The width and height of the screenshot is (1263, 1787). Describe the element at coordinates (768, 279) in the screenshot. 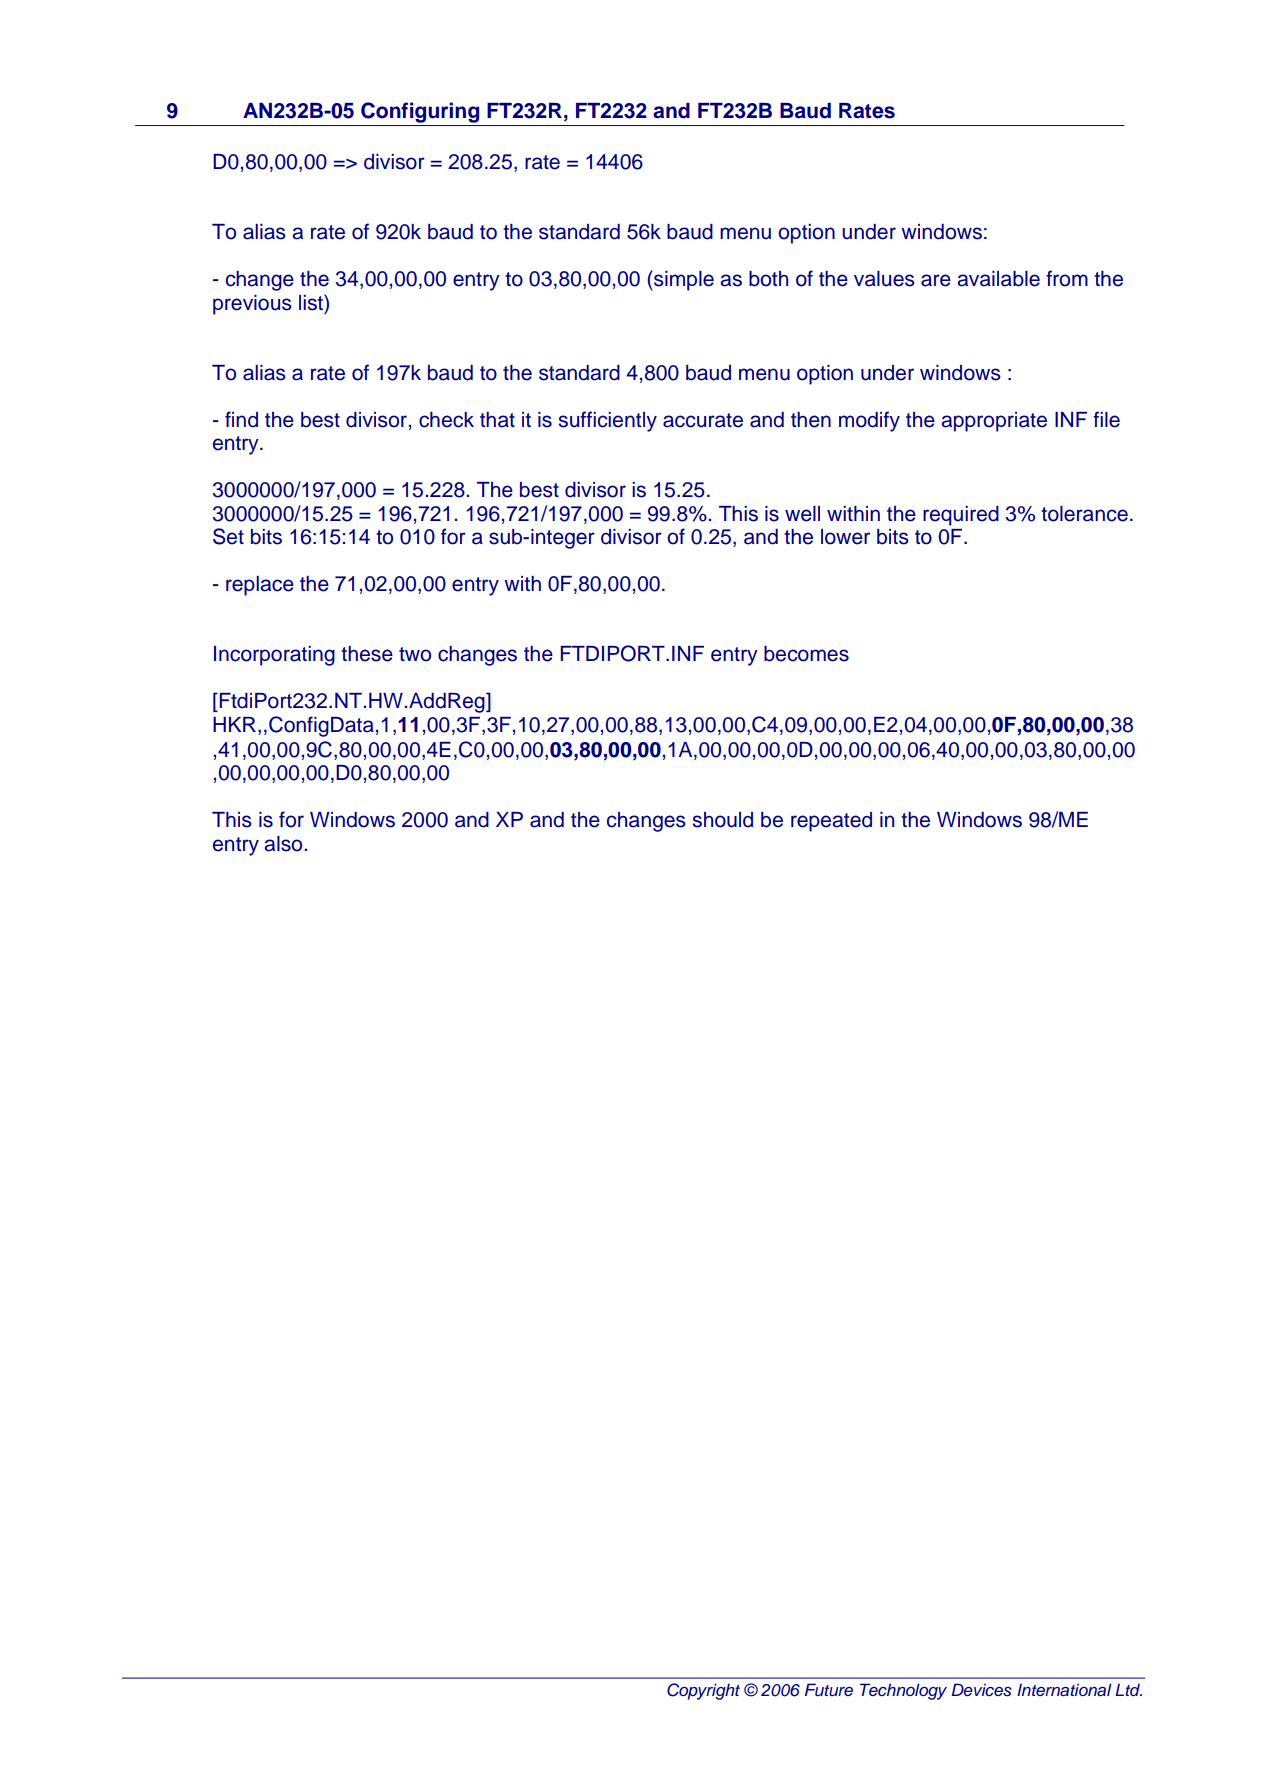

I see `both` at that location.
